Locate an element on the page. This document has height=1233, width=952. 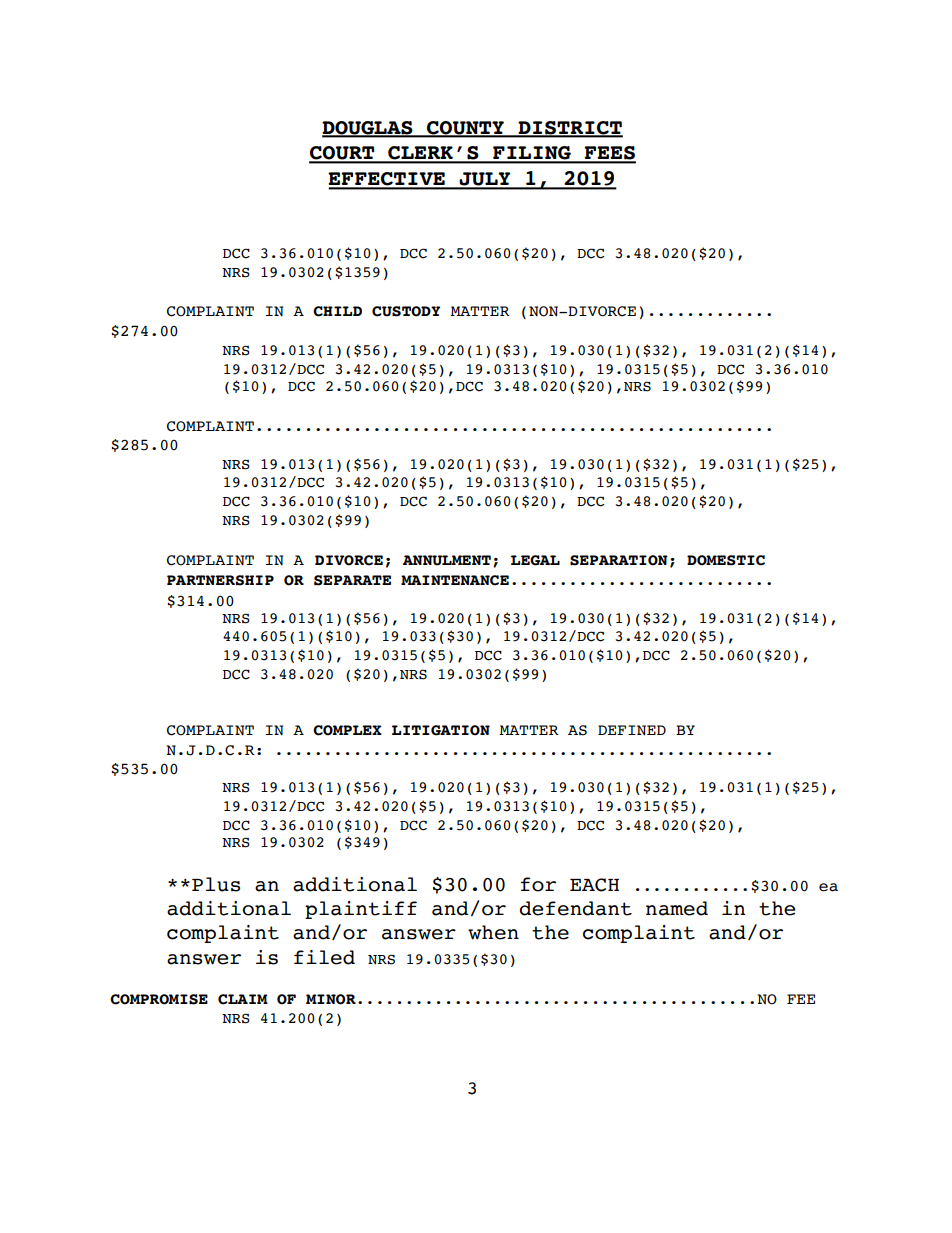
DISTRICT is located at coordinates (569, 129).
